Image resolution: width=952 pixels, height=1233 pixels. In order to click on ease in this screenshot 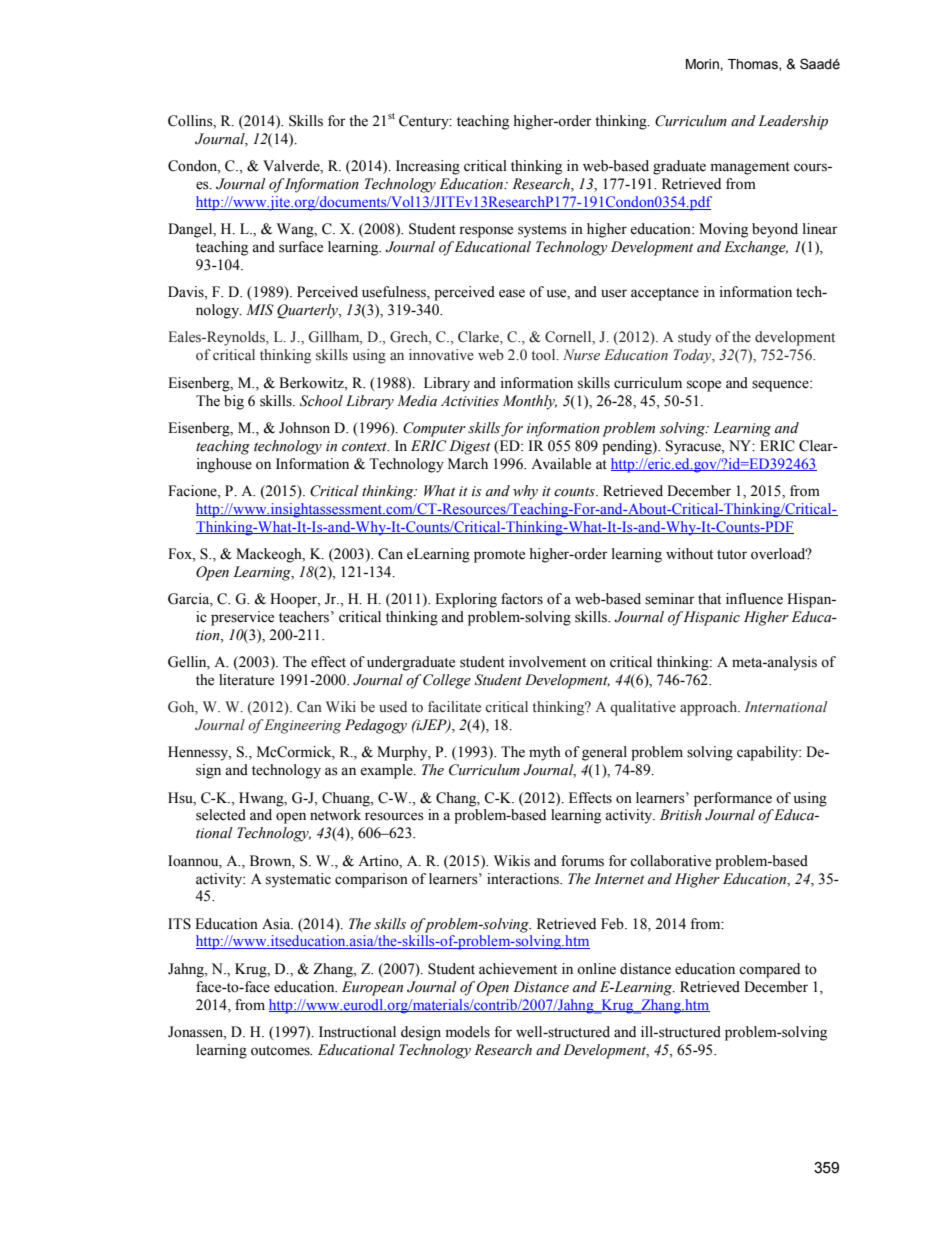, I will do `click(512, 293)`.
